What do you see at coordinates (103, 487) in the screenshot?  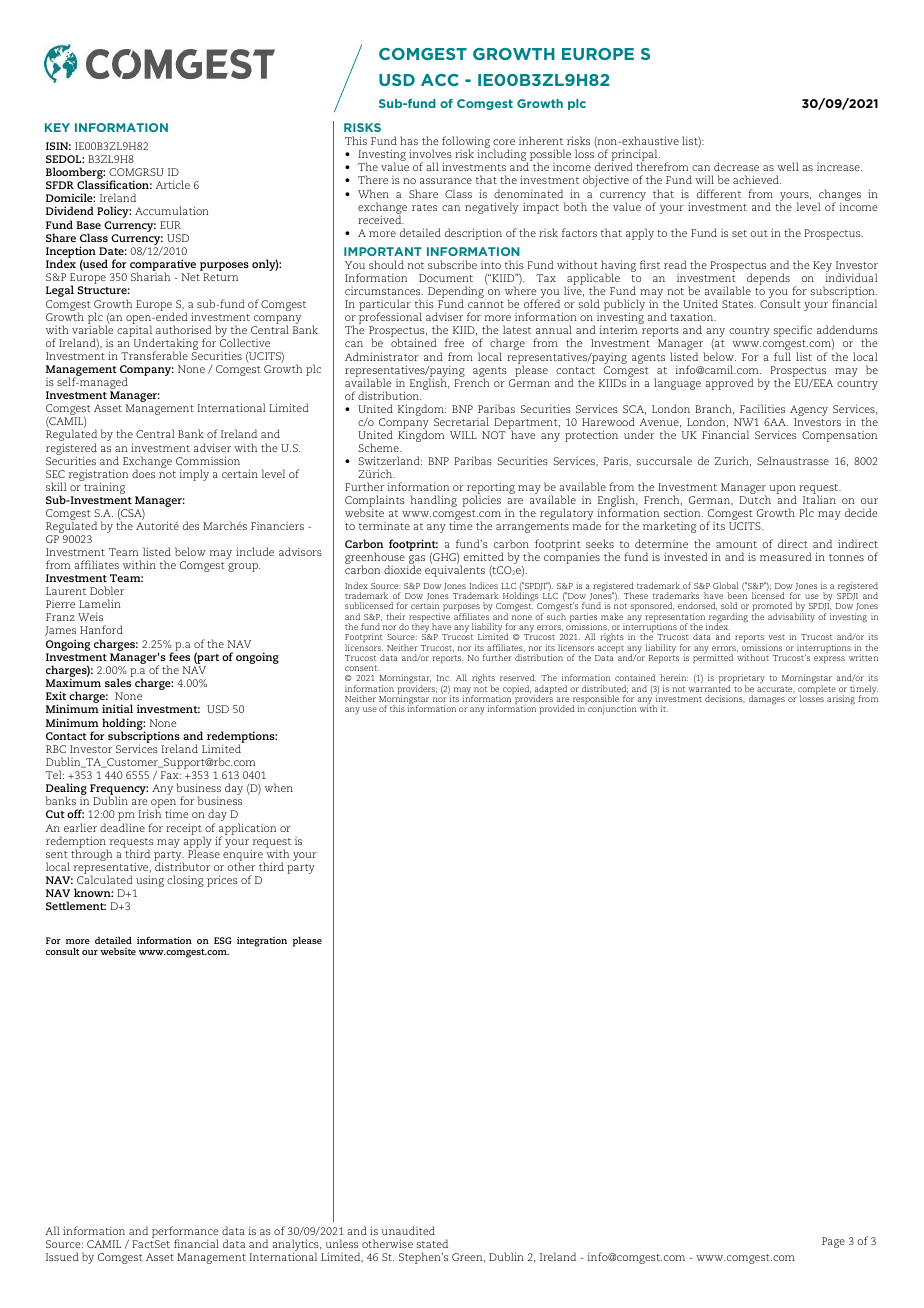 I see `training` at bounding box center [103, 487].
